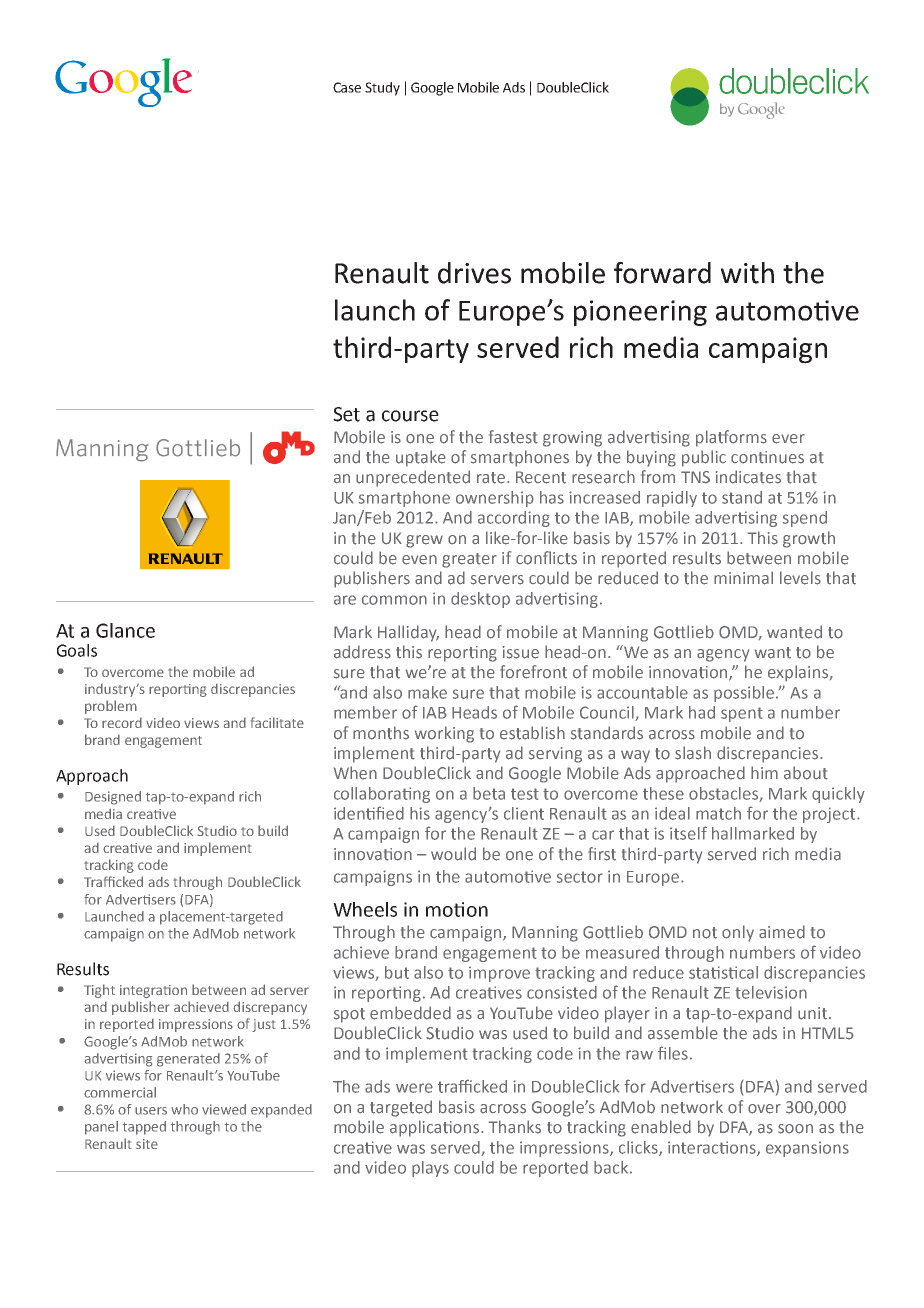 This screenshot has height=1308, width=924. What do you see at coordinates (122, 723) in the screenshot?
I see `record` at bounding box center [122, 723].
